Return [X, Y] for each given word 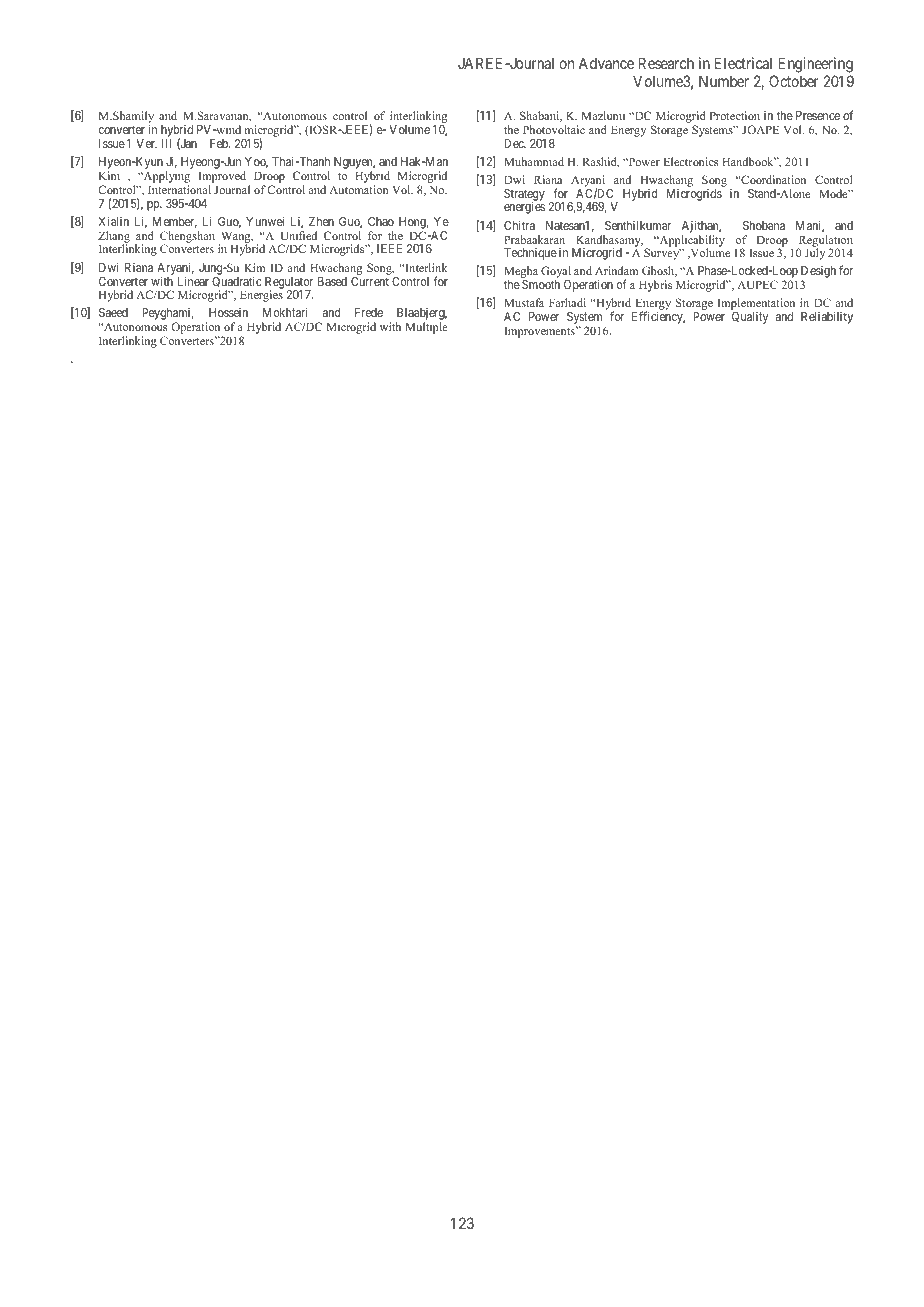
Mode [834, 193]
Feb [220, 143]
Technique [530, 254]
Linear [193, 281]
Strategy [524, 196]
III [166, 143]
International [179, 189]
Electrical [743, 63]
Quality [750, 318]
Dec [515, 143]
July [815, 254]
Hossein [228, 312]
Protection [734, 115]
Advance [606, 63]
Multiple [426, 328]
